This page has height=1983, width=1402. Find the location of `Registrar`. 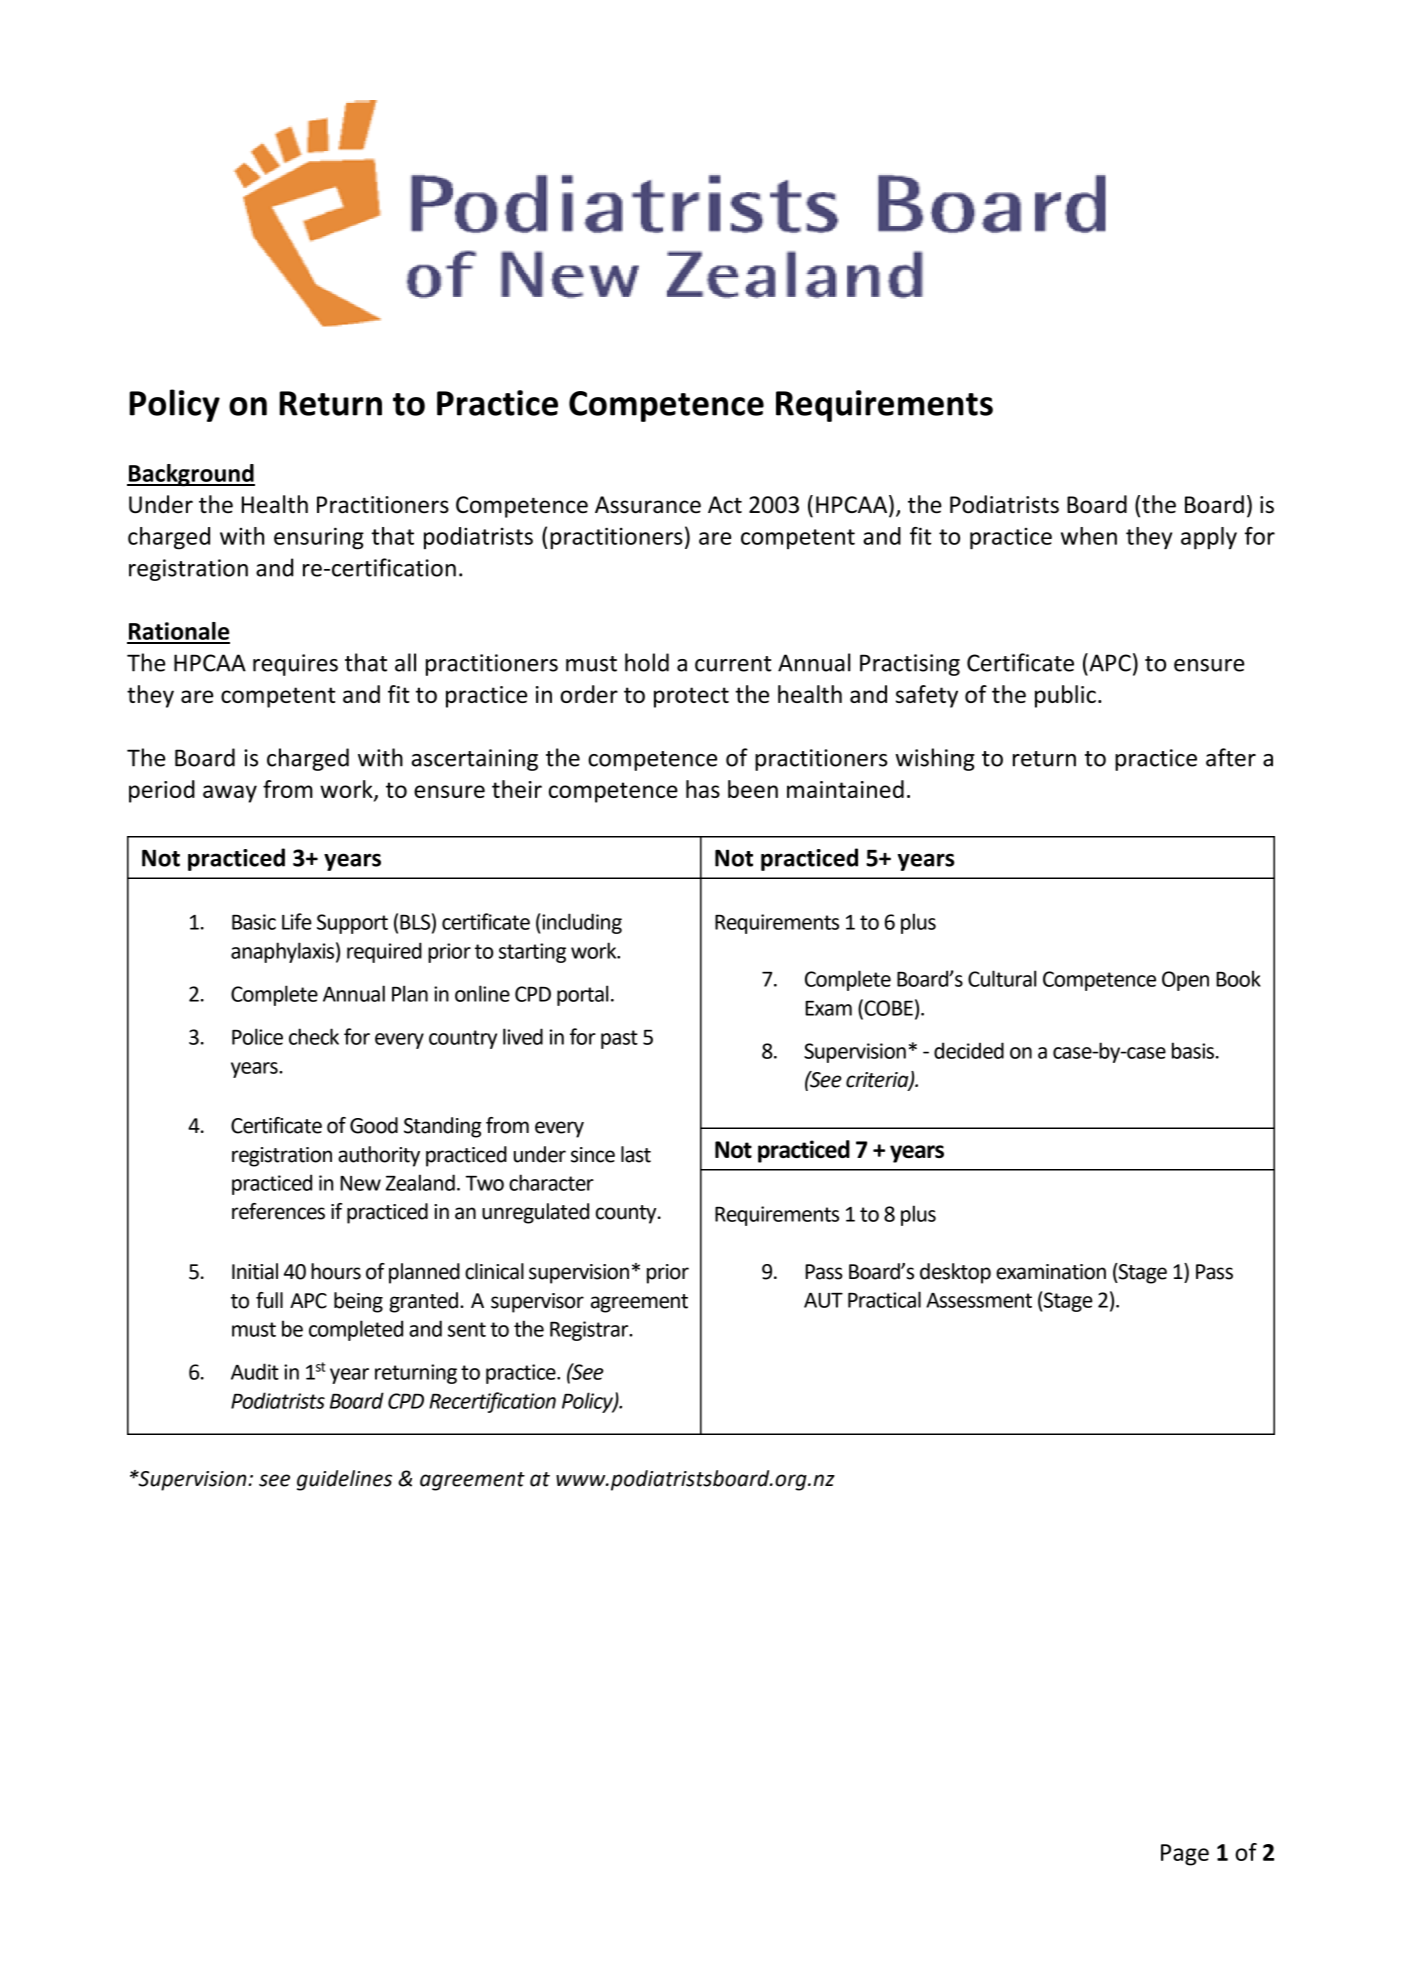

Registrar is located at coordinates (590, 1331).
